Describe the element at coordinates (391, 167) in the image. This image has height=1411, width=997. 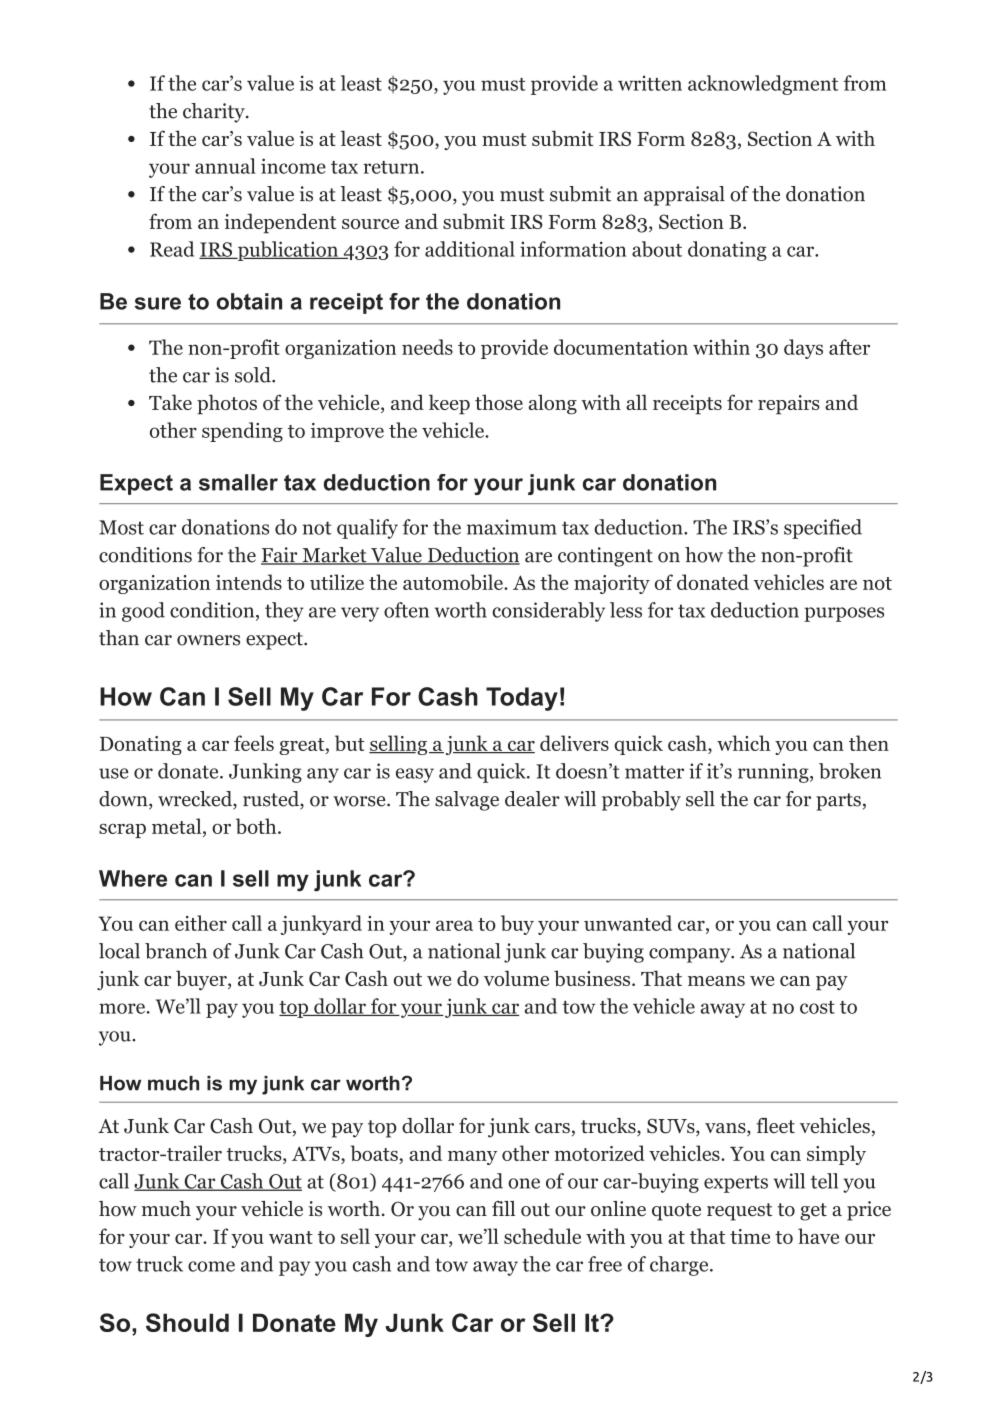
I see `return` at that location.
